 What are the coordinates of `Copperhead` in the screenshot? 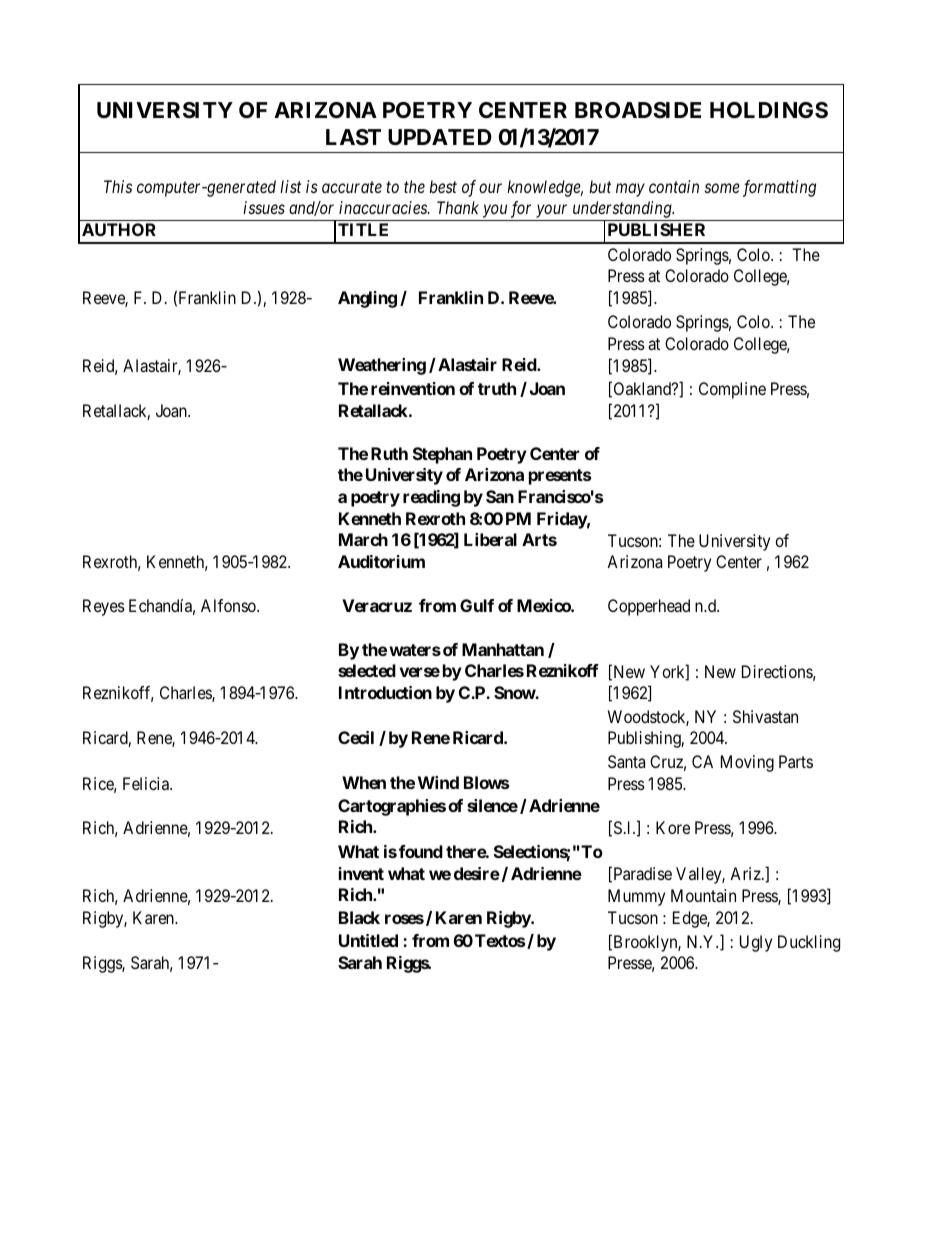 It's located at (649, 607).
